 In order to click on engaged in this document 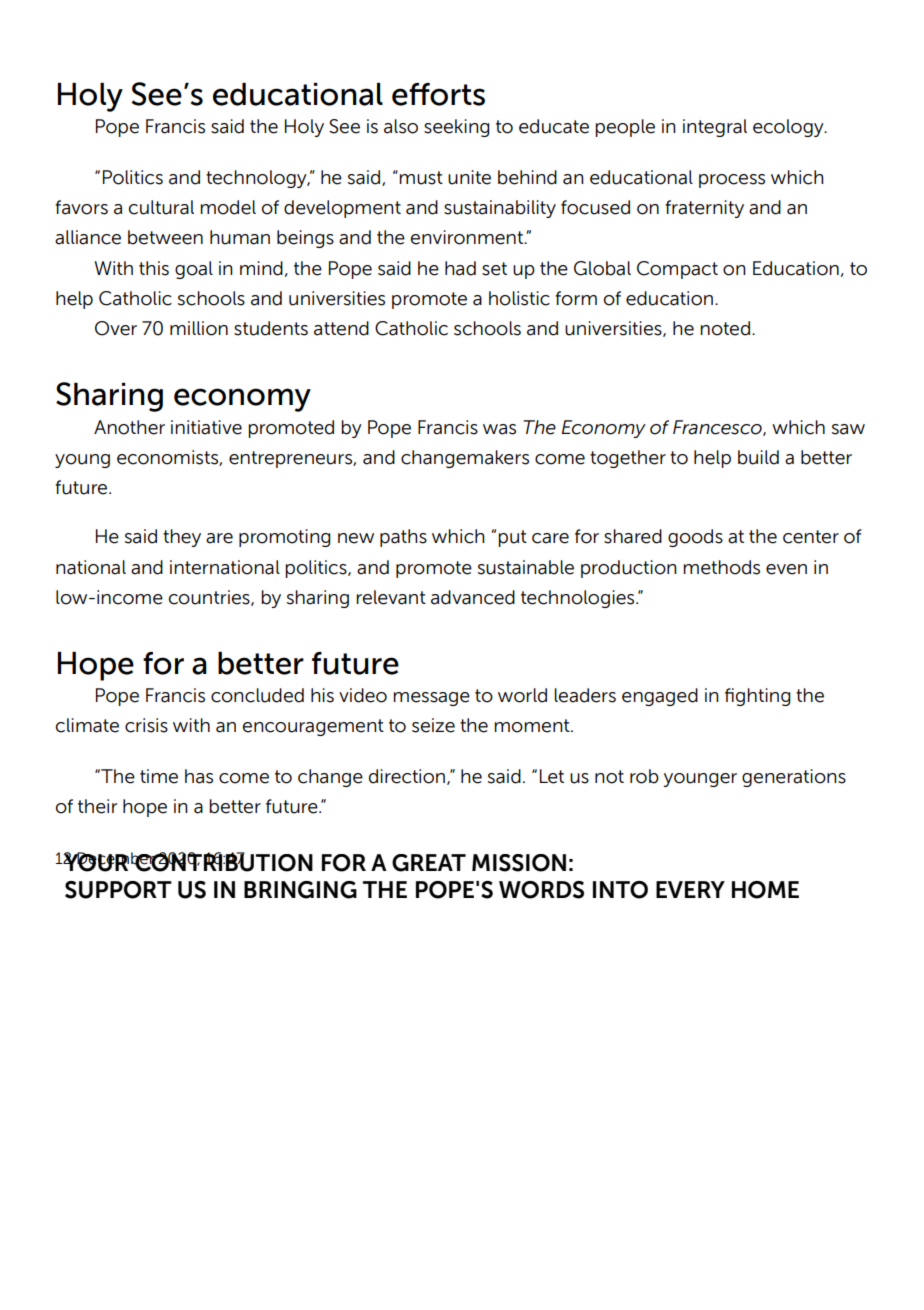, I will do `click(660, 697)`.
